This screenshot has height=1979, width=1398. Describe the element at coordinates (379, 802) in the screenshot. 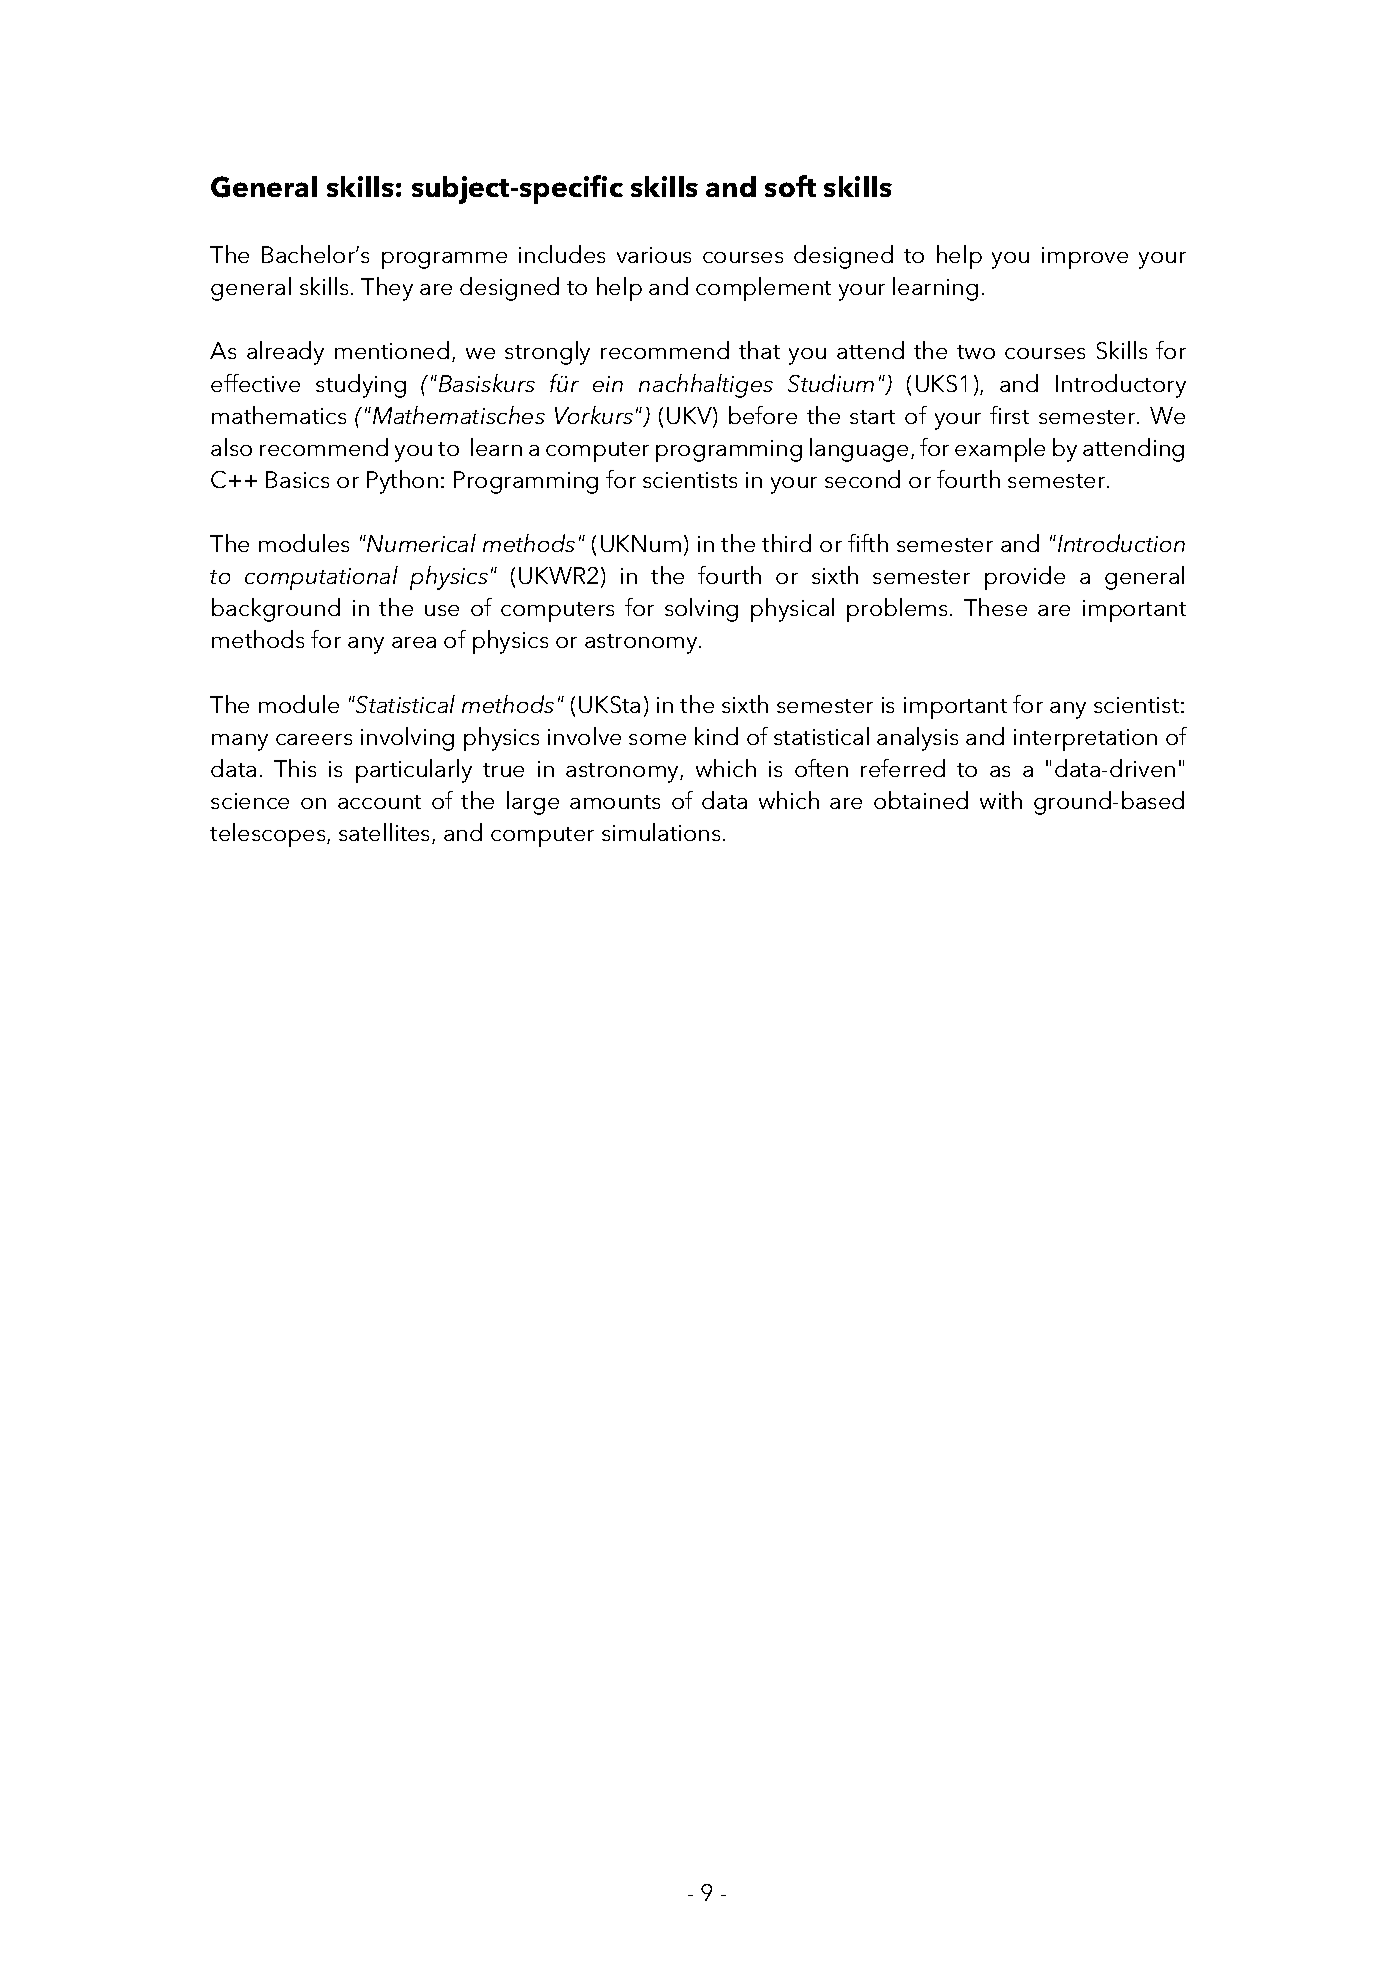

I see `account` at that location.
